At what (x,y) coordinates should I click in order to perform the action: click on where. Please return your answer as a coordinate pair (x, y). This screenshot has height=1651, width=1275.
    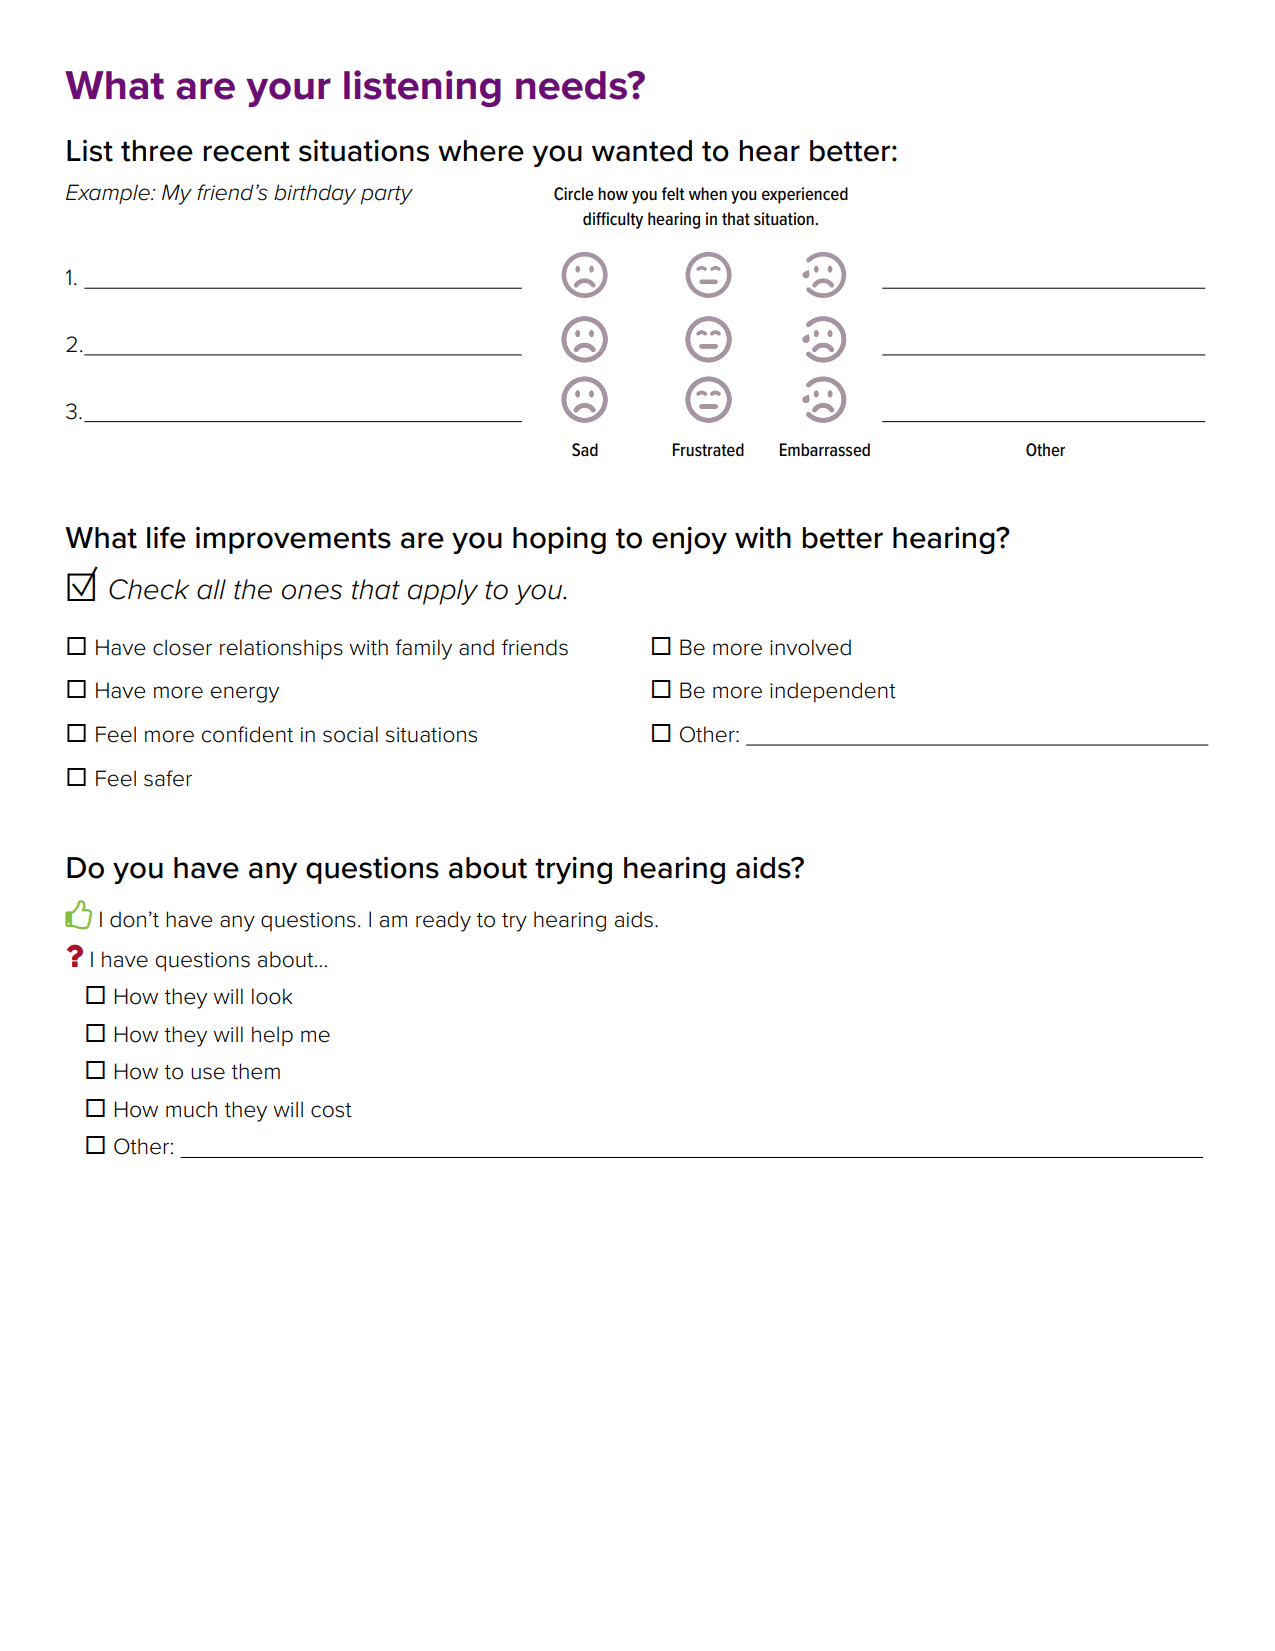
    Looking at the image, I should click on (481, 151).
